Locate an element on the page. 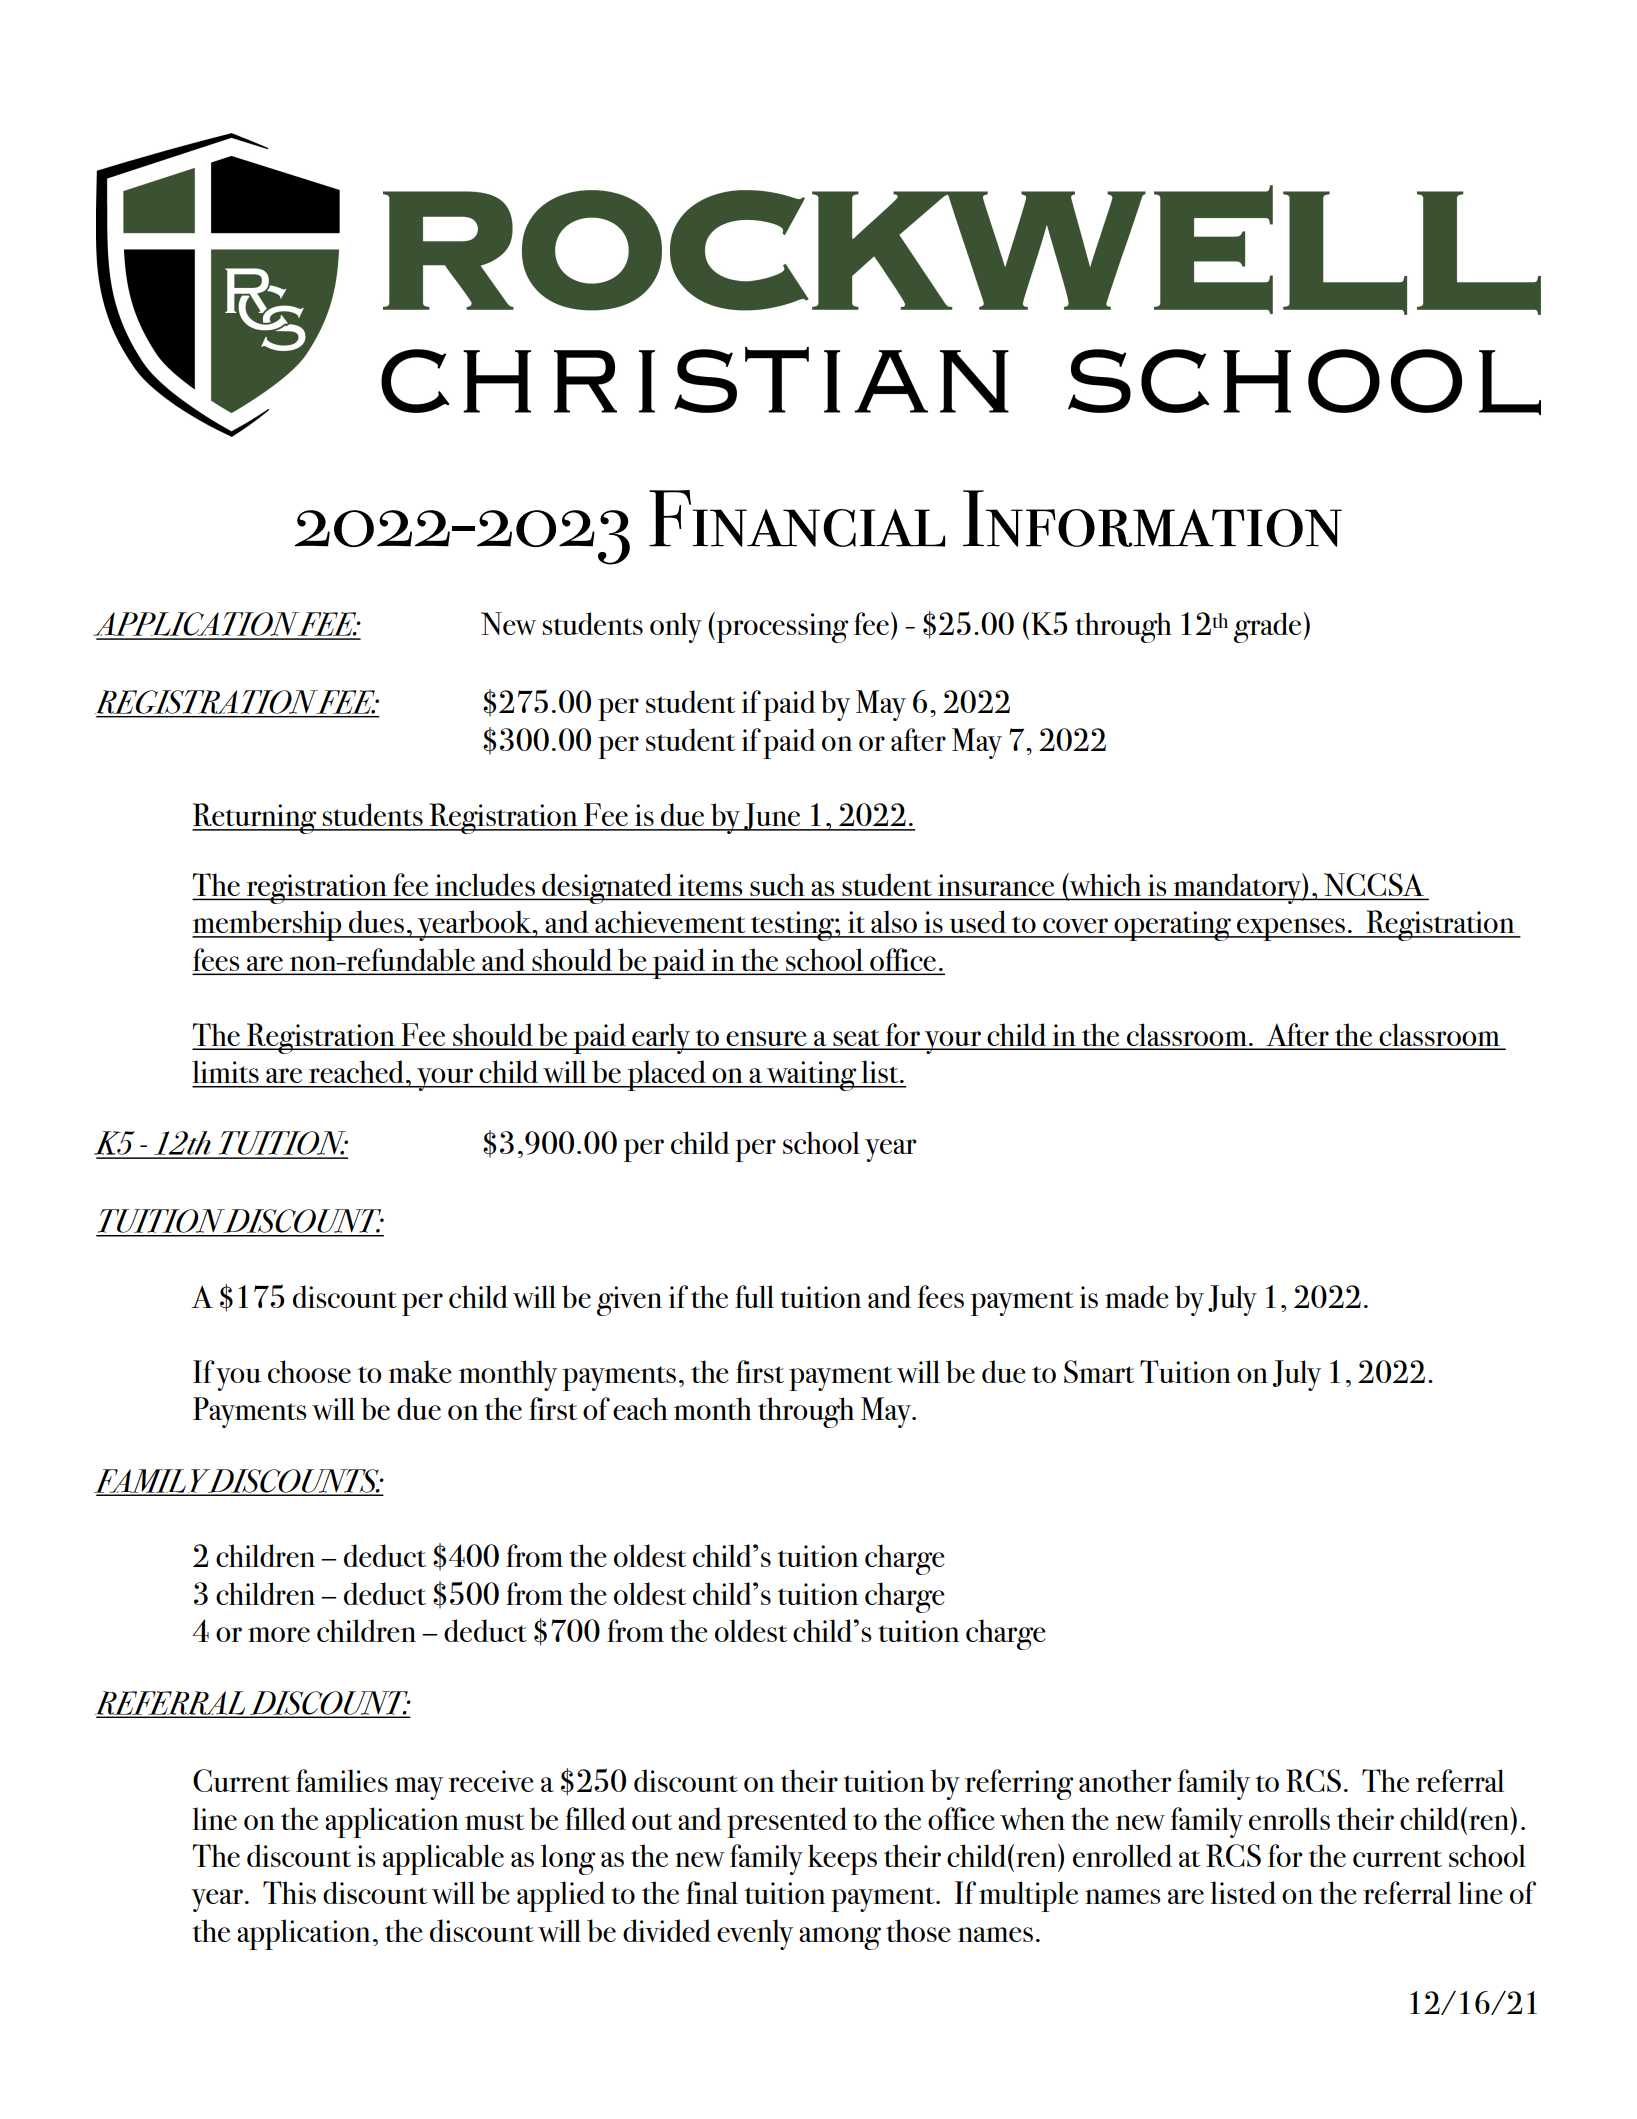 Image resolution: width=1637 pixels, height=2119 pixels. Returning is located at coordinates (255, 818).
